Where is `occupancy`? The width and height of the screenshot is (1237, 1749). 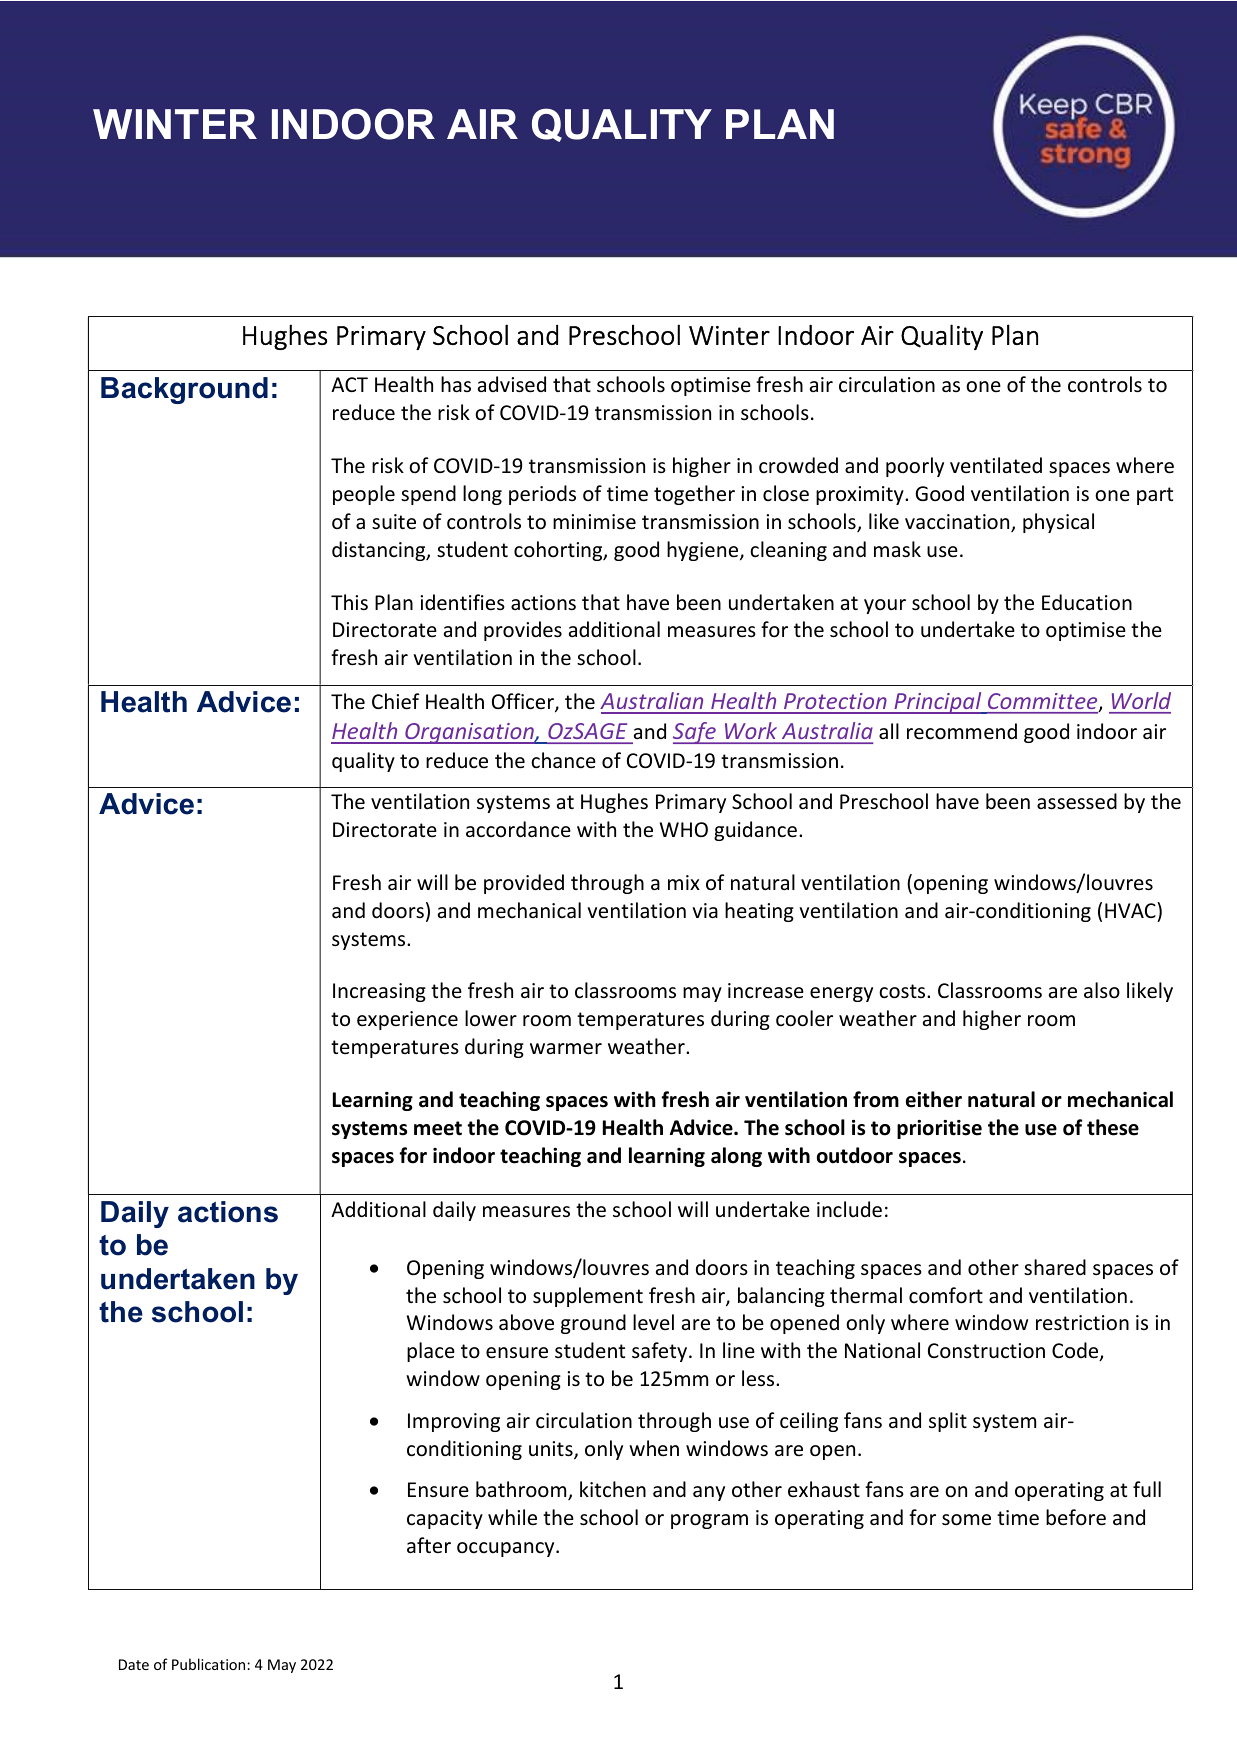 occupancy is located at coordinates (507, 1549).
